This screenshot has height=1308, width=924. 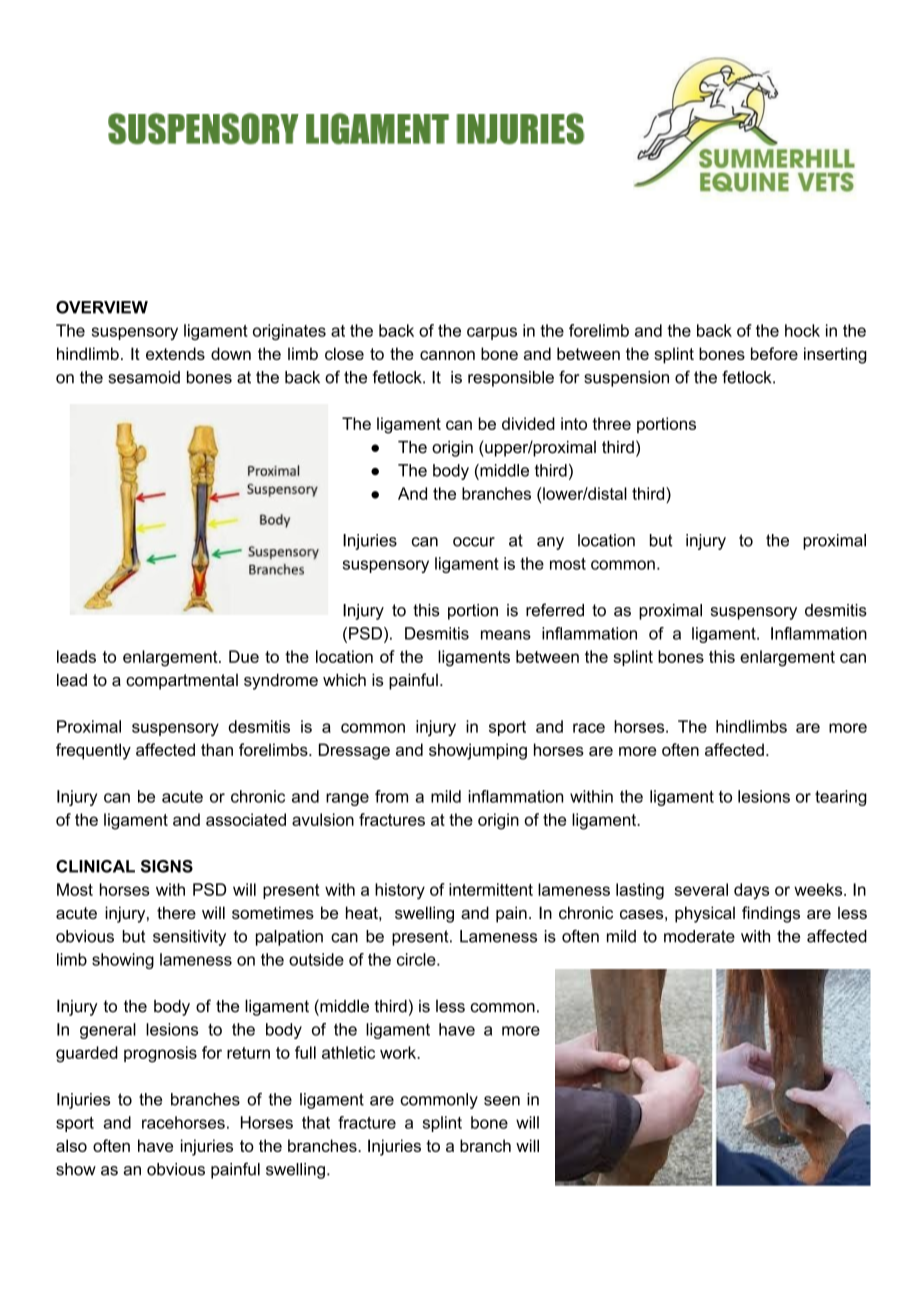 I want to click on also, so click(x=71, y=1145).
